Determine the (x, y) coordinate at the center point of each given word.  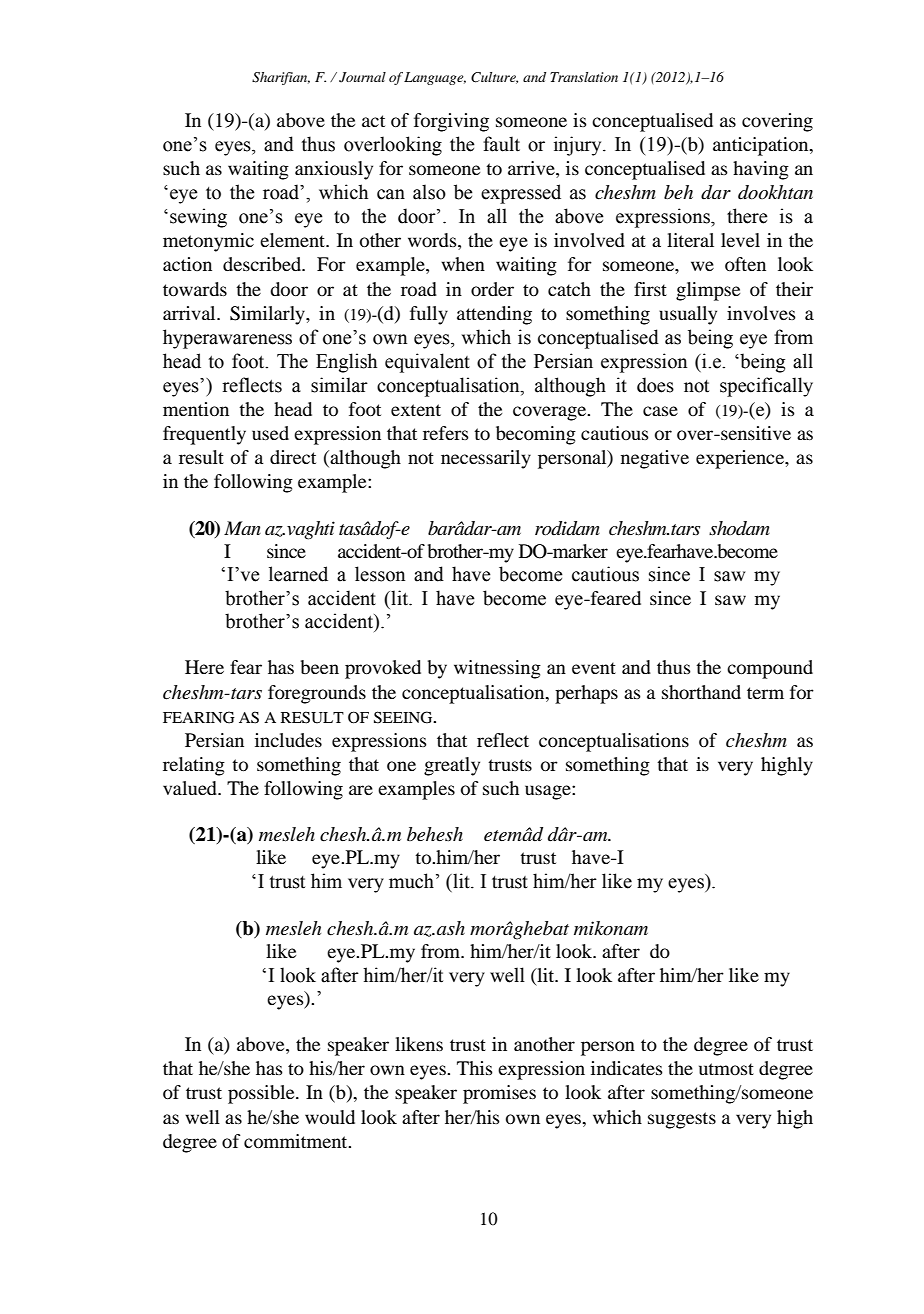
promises (499, 1094)
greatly (452, 766)
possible (262, 1094)
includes (288, 740)
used (270, 433)
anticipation (762, 146)
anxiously (334, 170)
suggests (682, 1120)
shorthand (701, 692)
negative (655, 459)
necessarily (486, 459)
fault (501, 144)
